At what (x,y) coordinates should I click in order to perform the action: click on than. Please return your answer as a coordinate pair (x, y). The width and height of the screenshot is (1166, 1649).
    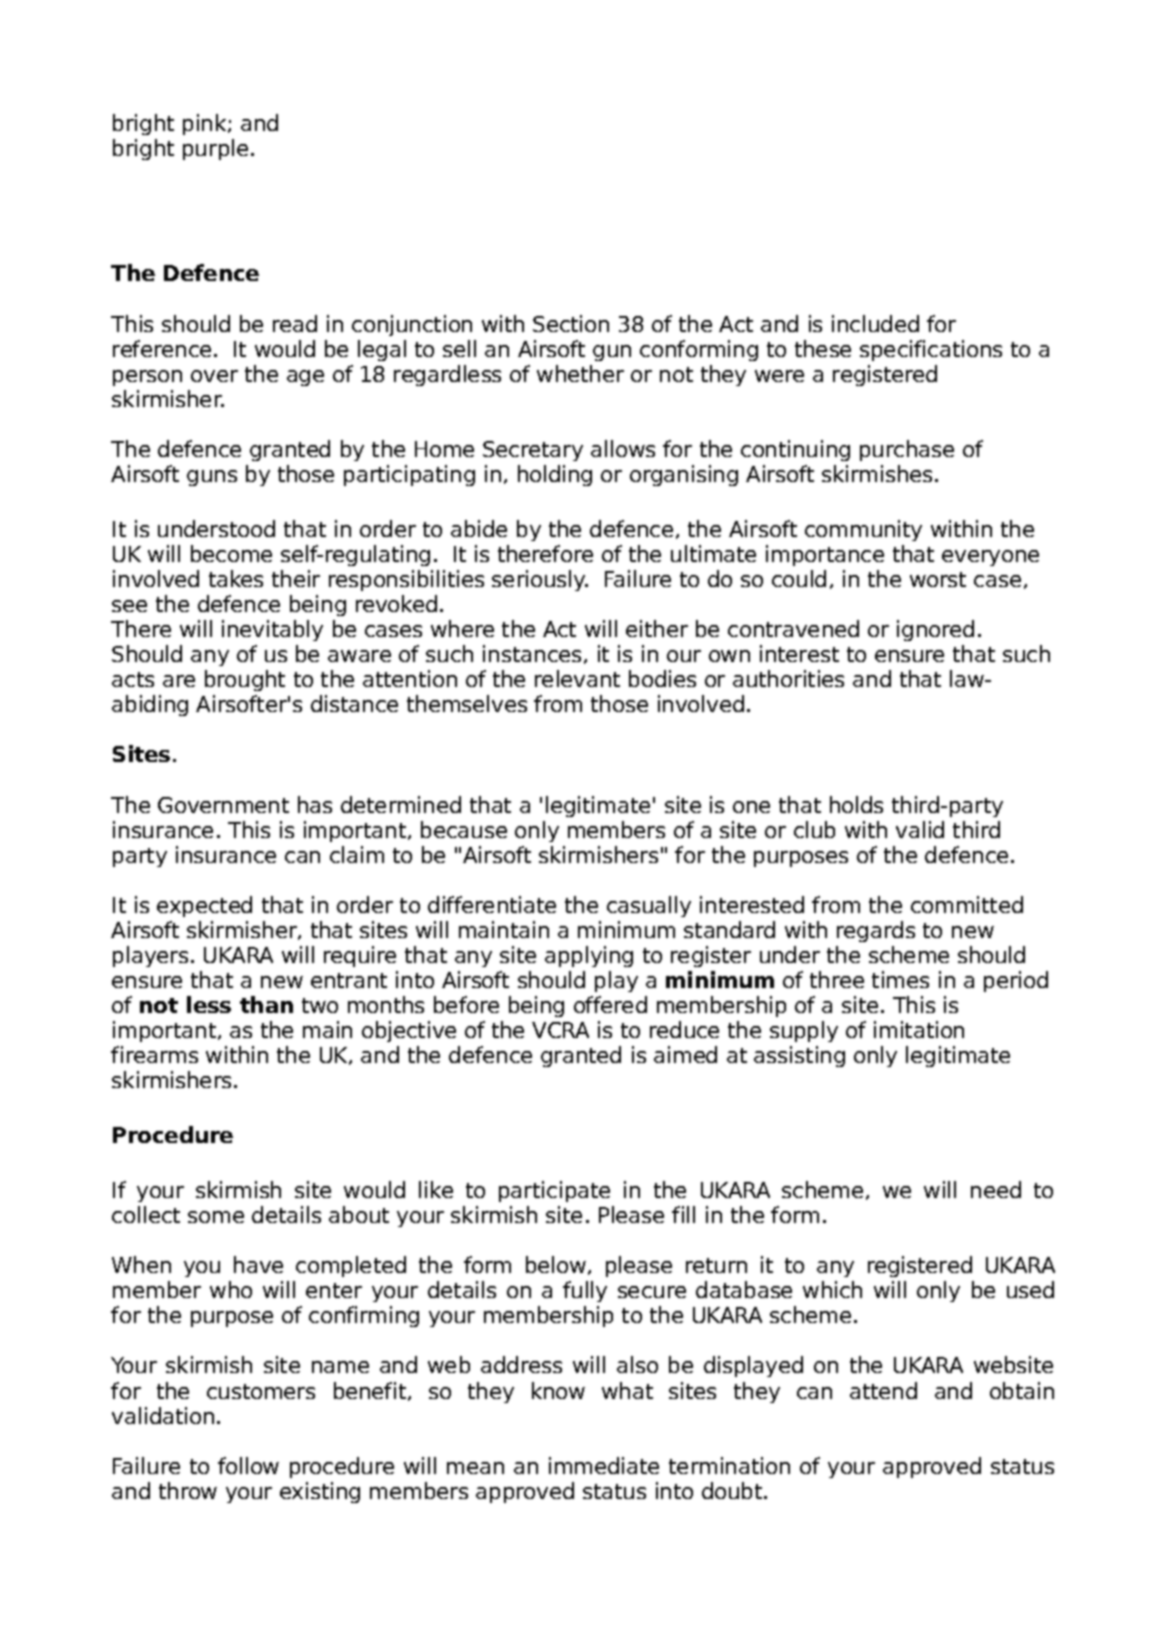
    Looking at the image, I should click on (266, 1004).
